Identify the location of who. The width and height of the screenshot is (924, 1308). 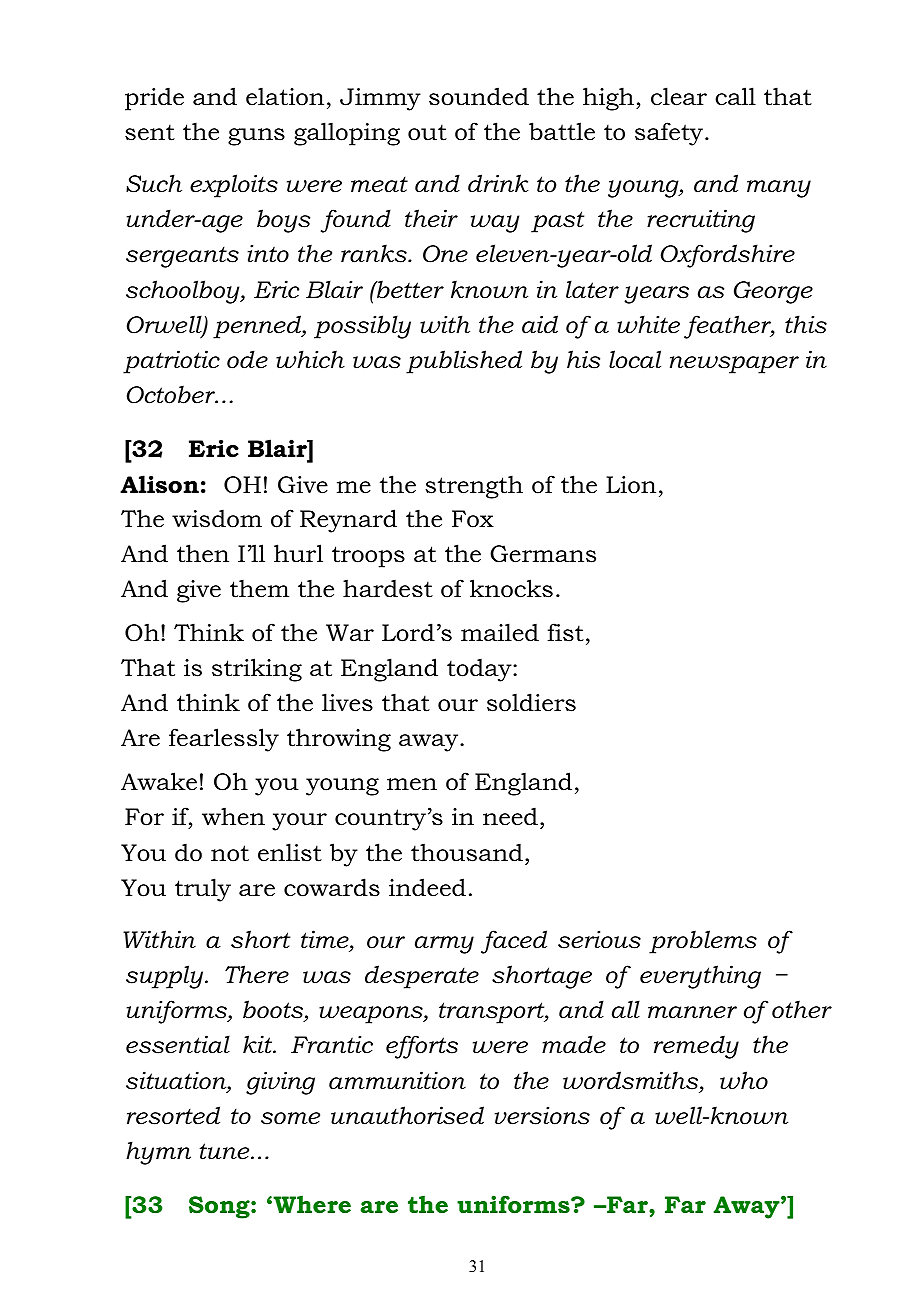
(744, 1080).
